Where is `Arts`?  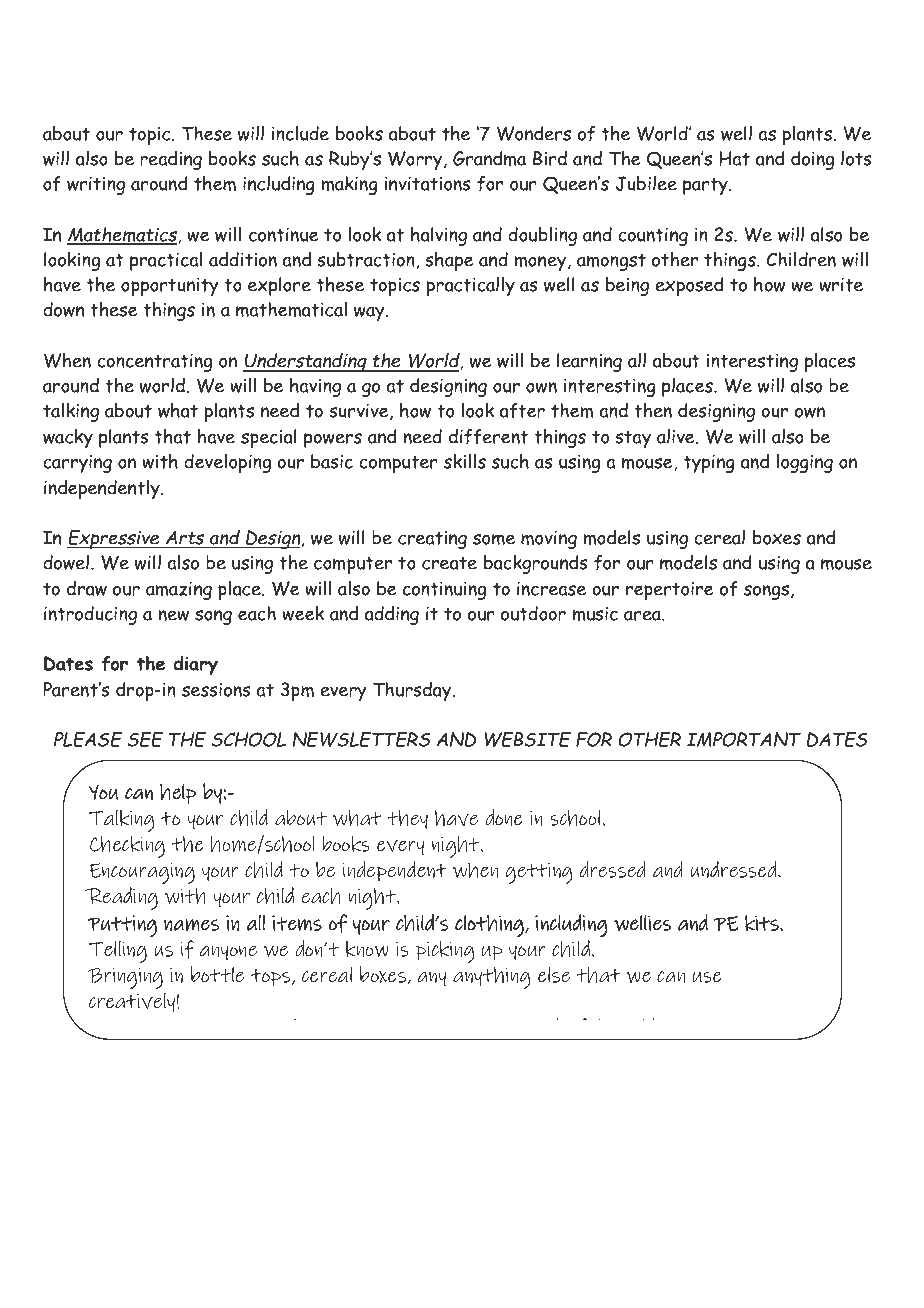 Arts is located at coordinates (185, 538).
